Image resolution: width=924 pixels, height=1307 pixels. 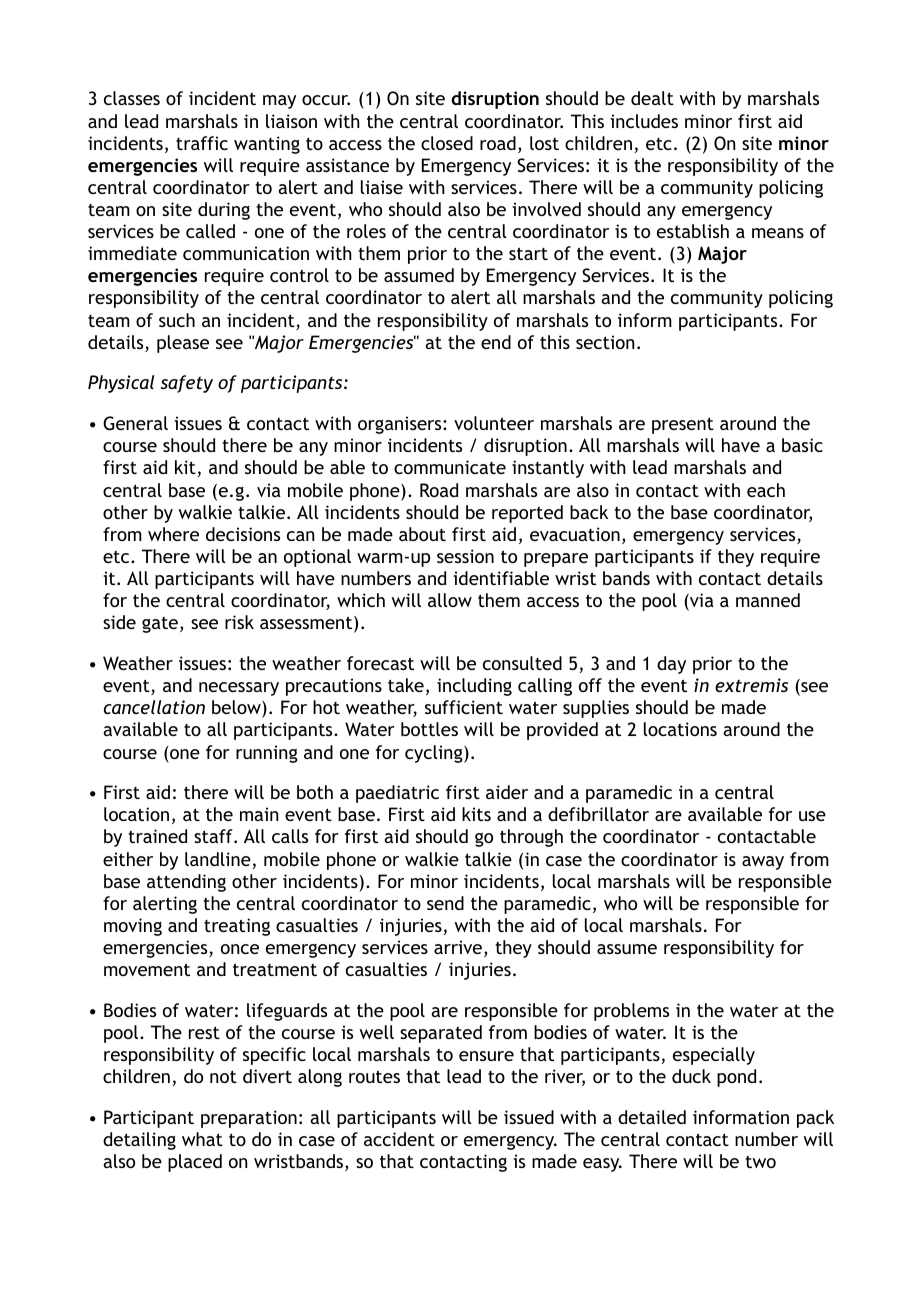 I want to click on what, so click(x=202, y=1139).
